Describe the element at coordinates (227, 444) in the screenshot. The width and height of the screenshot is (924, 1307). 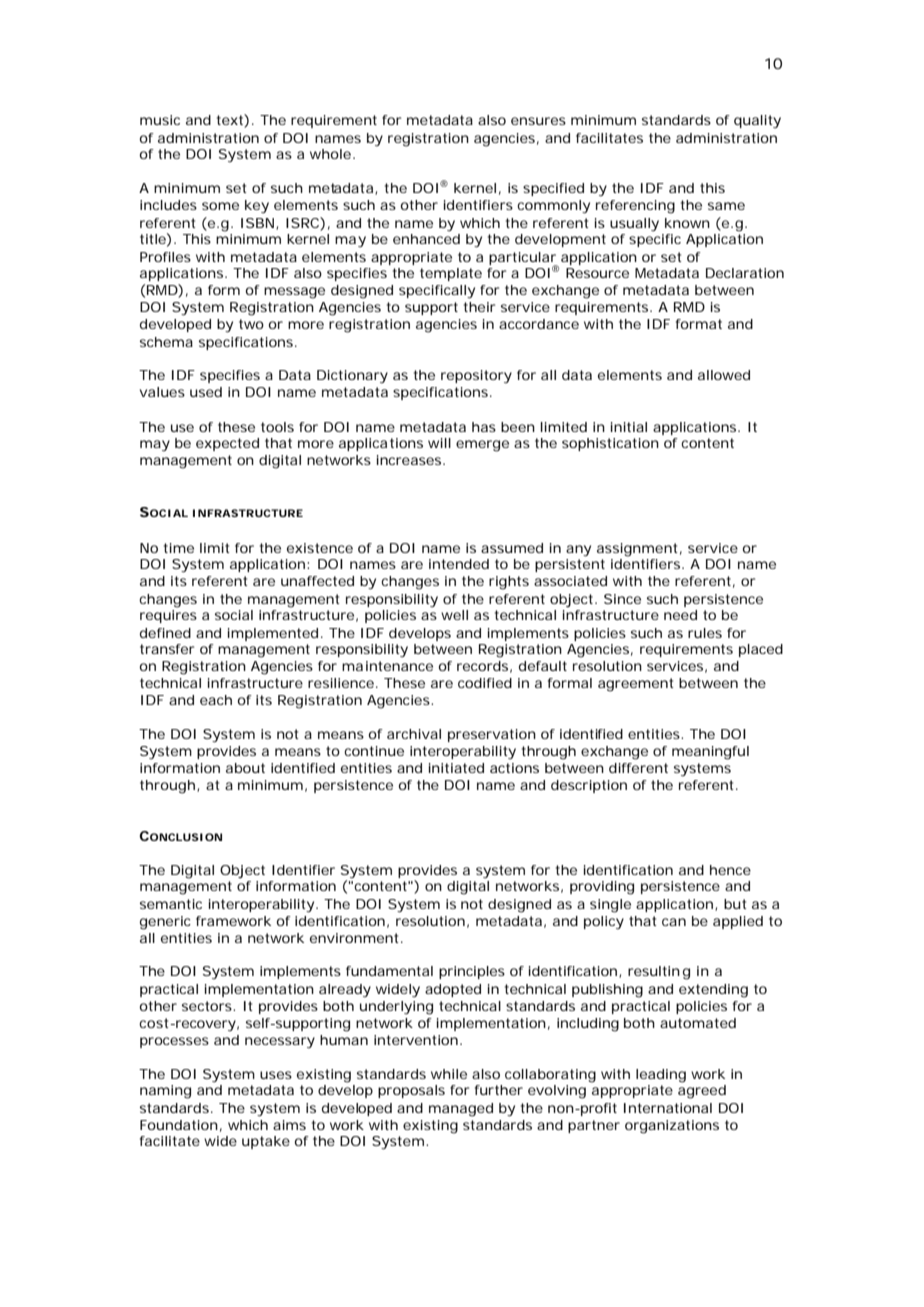
I see `expected` at that location.
